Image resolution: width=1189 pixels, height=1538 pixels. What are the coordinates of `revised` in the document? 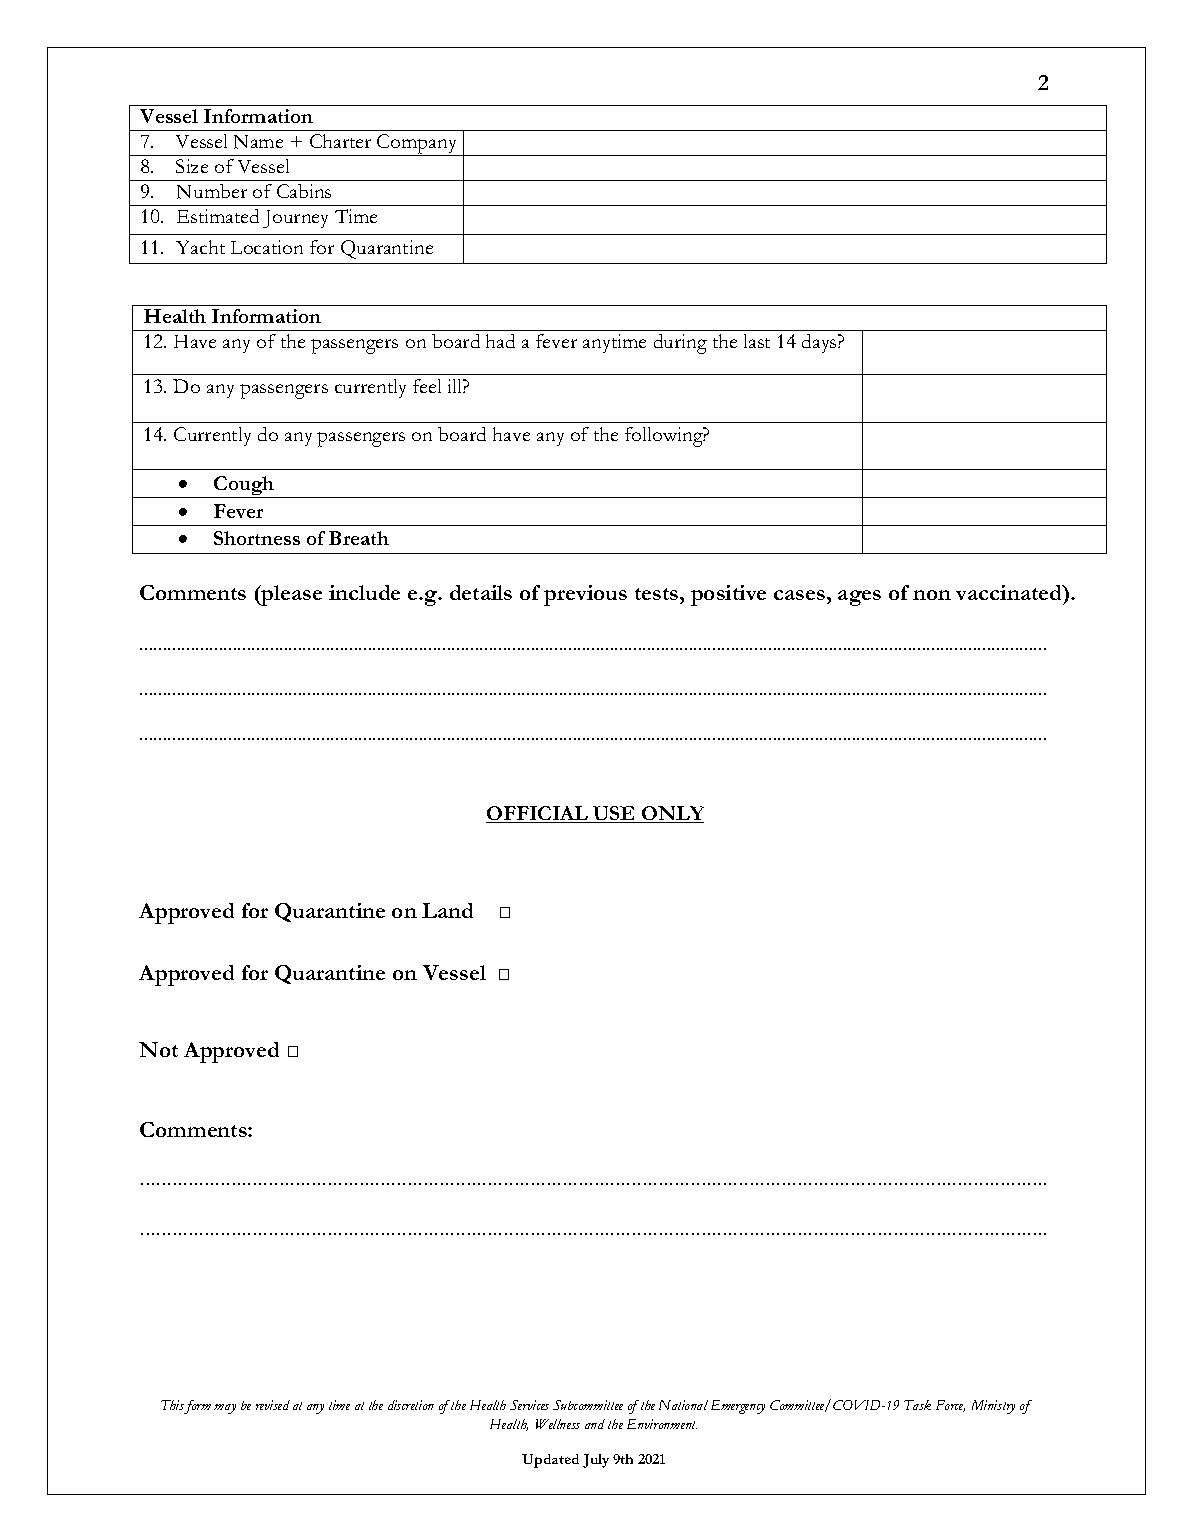 It's located at (273, 1405).
